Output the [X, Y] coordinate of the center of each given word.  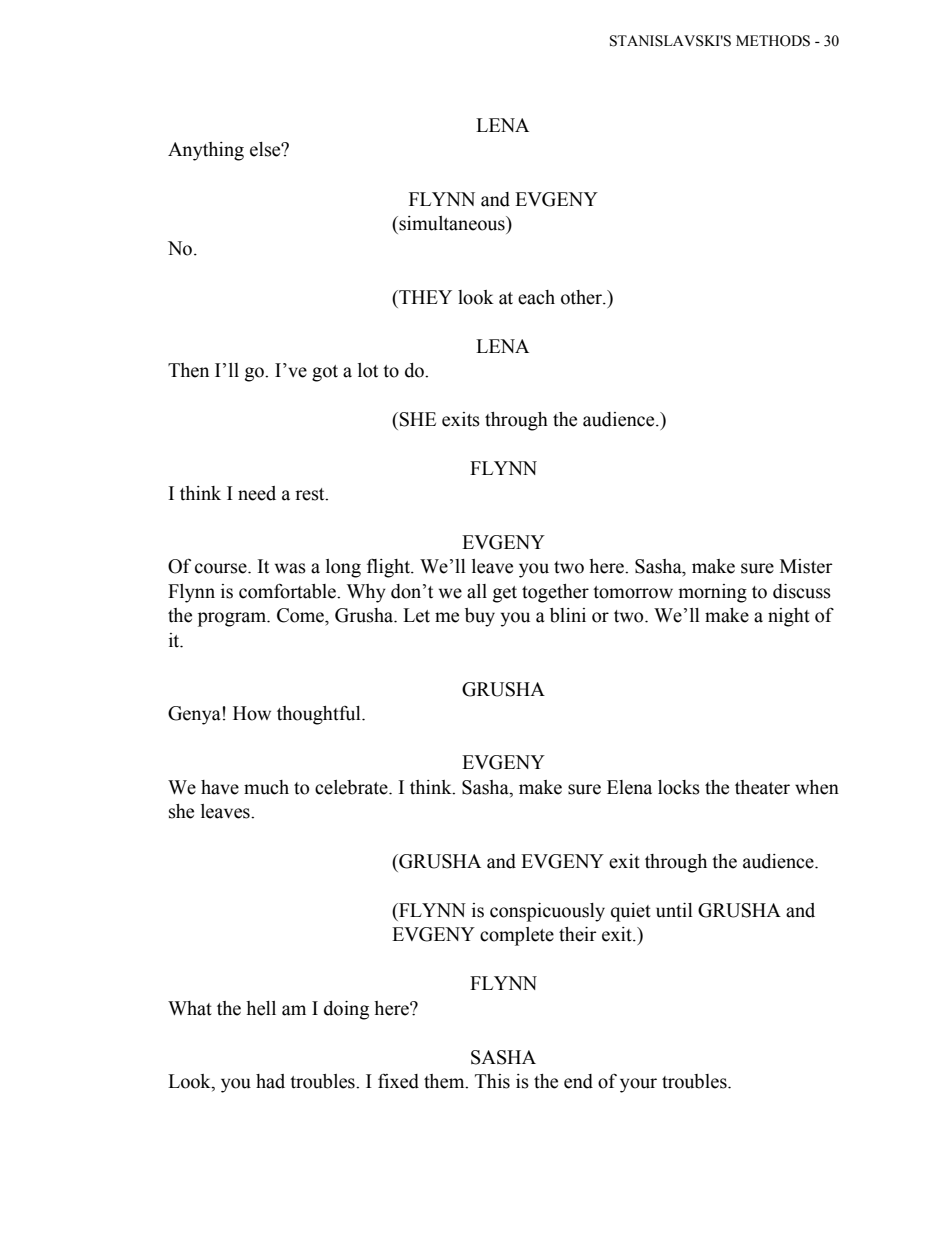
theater [762, 787]
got [325, 373]
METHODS [773, 41]
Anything [206, 151]
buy [480, 617]
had [270, 1081]
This [492, 1081]
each [536, 297]
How [252, 713]
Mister [806, 566]
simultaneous [452, 223]
